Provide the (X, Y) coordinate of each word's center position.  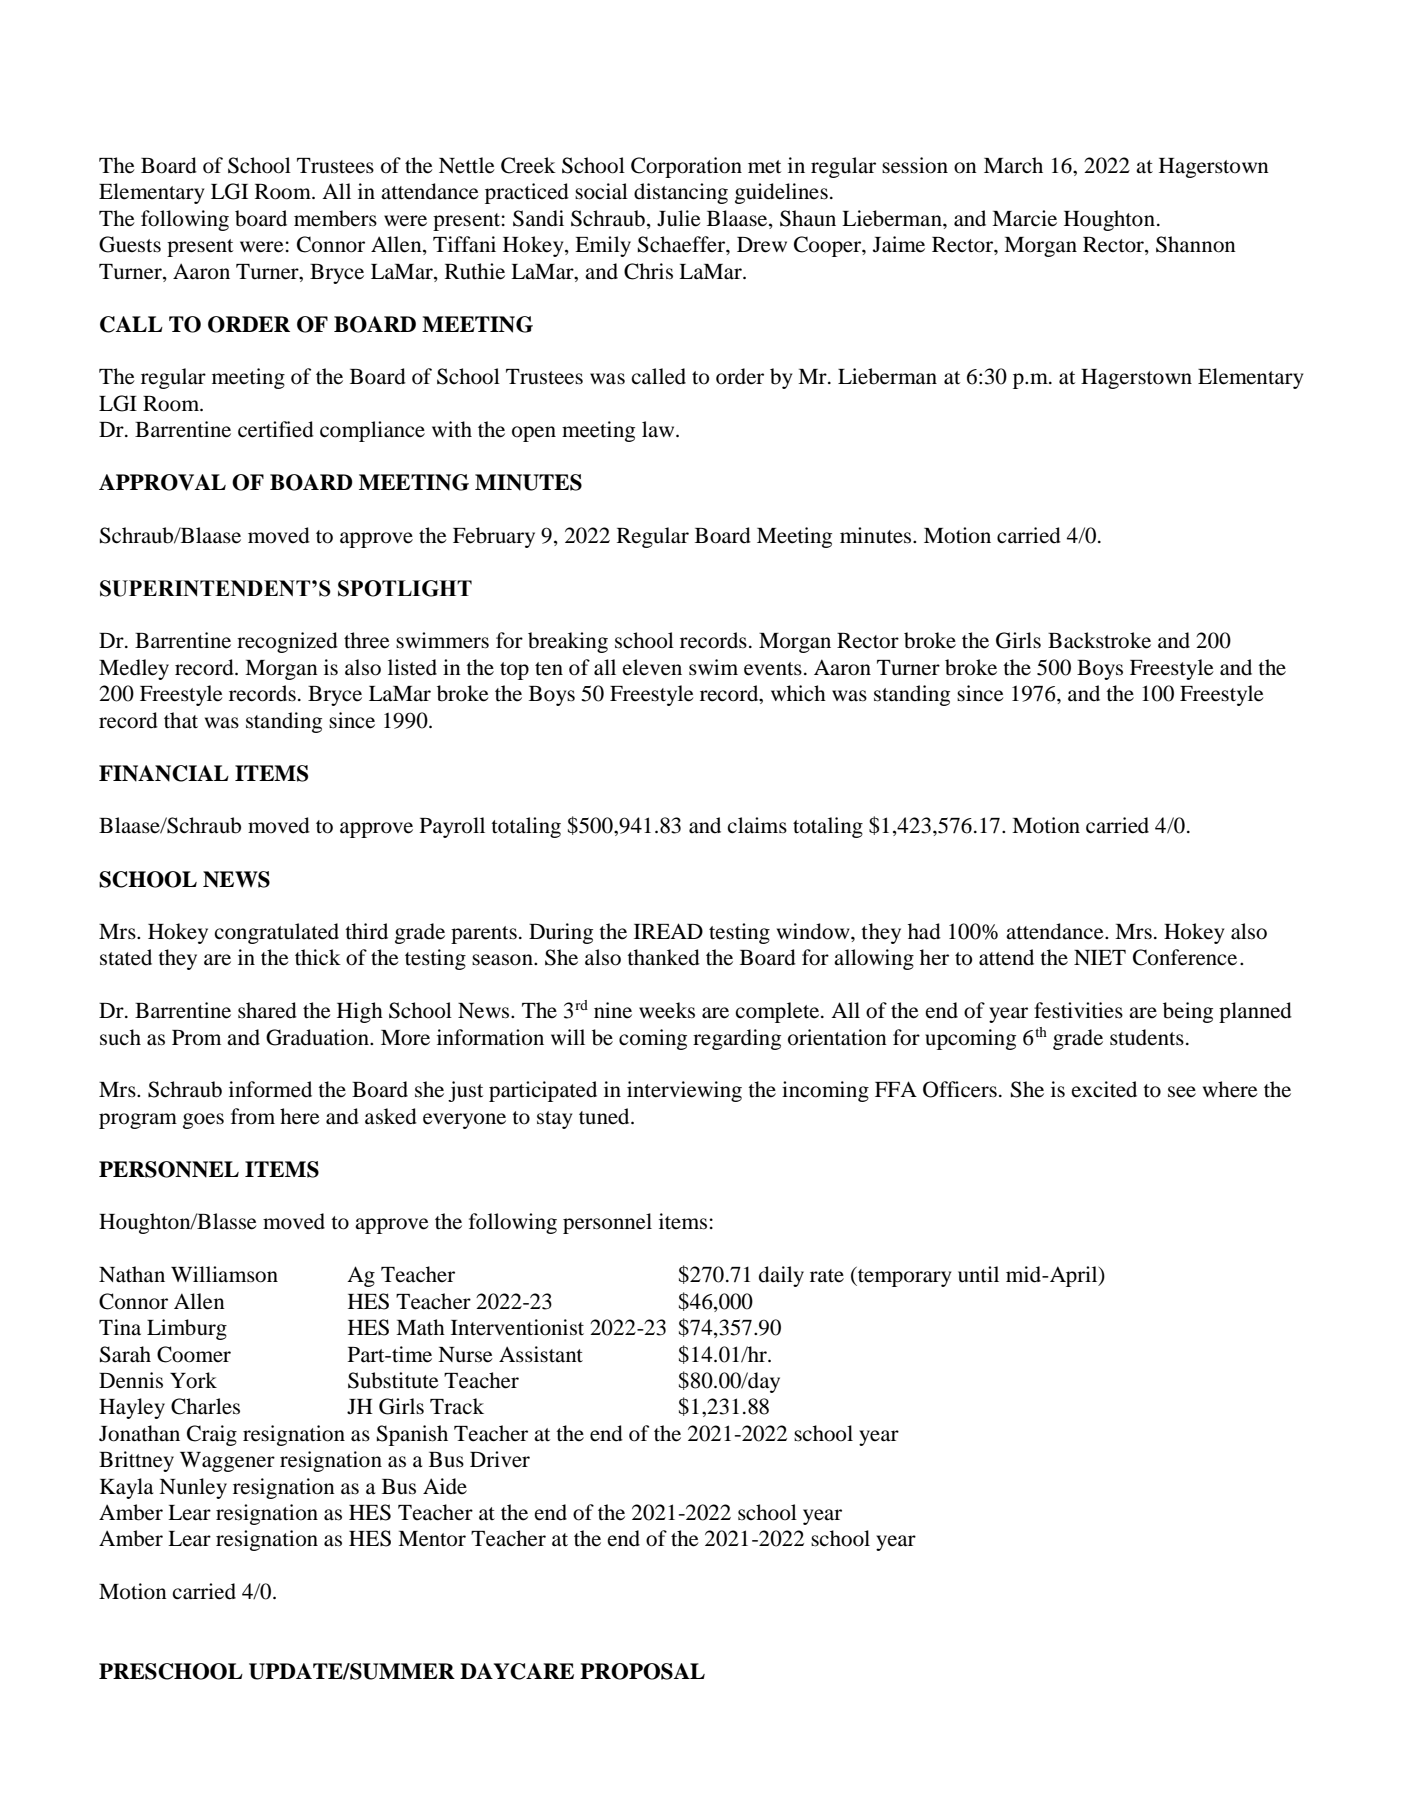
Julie (679, 218)
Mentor (432, 1539)
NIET (1100, 957)
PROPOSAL (642, 1671)
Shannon (1196, 244)
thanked (663, 957)
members (335, 218)
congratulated (276, 933)
